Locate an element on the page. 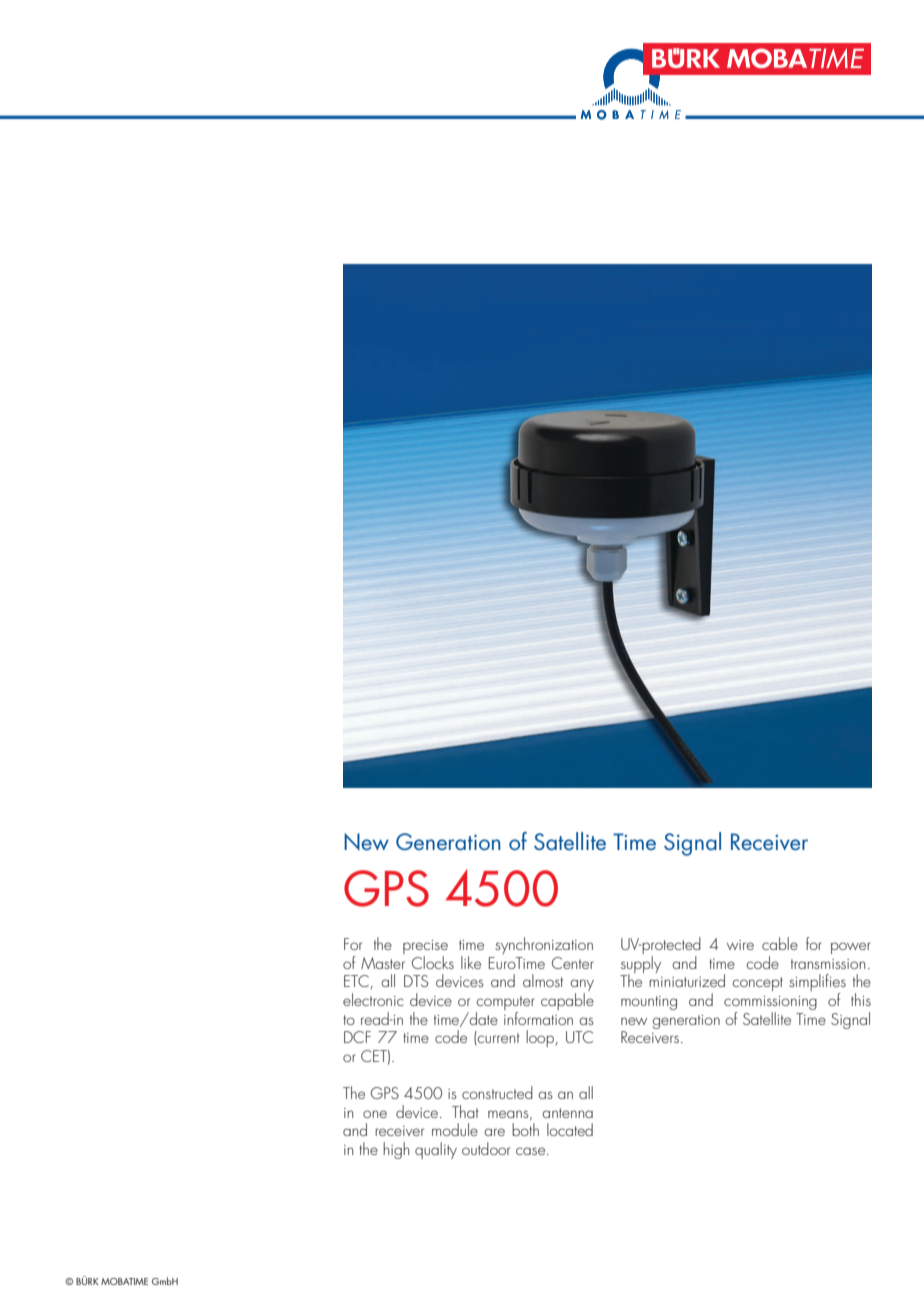  this is located at coordinates (861, 999).
